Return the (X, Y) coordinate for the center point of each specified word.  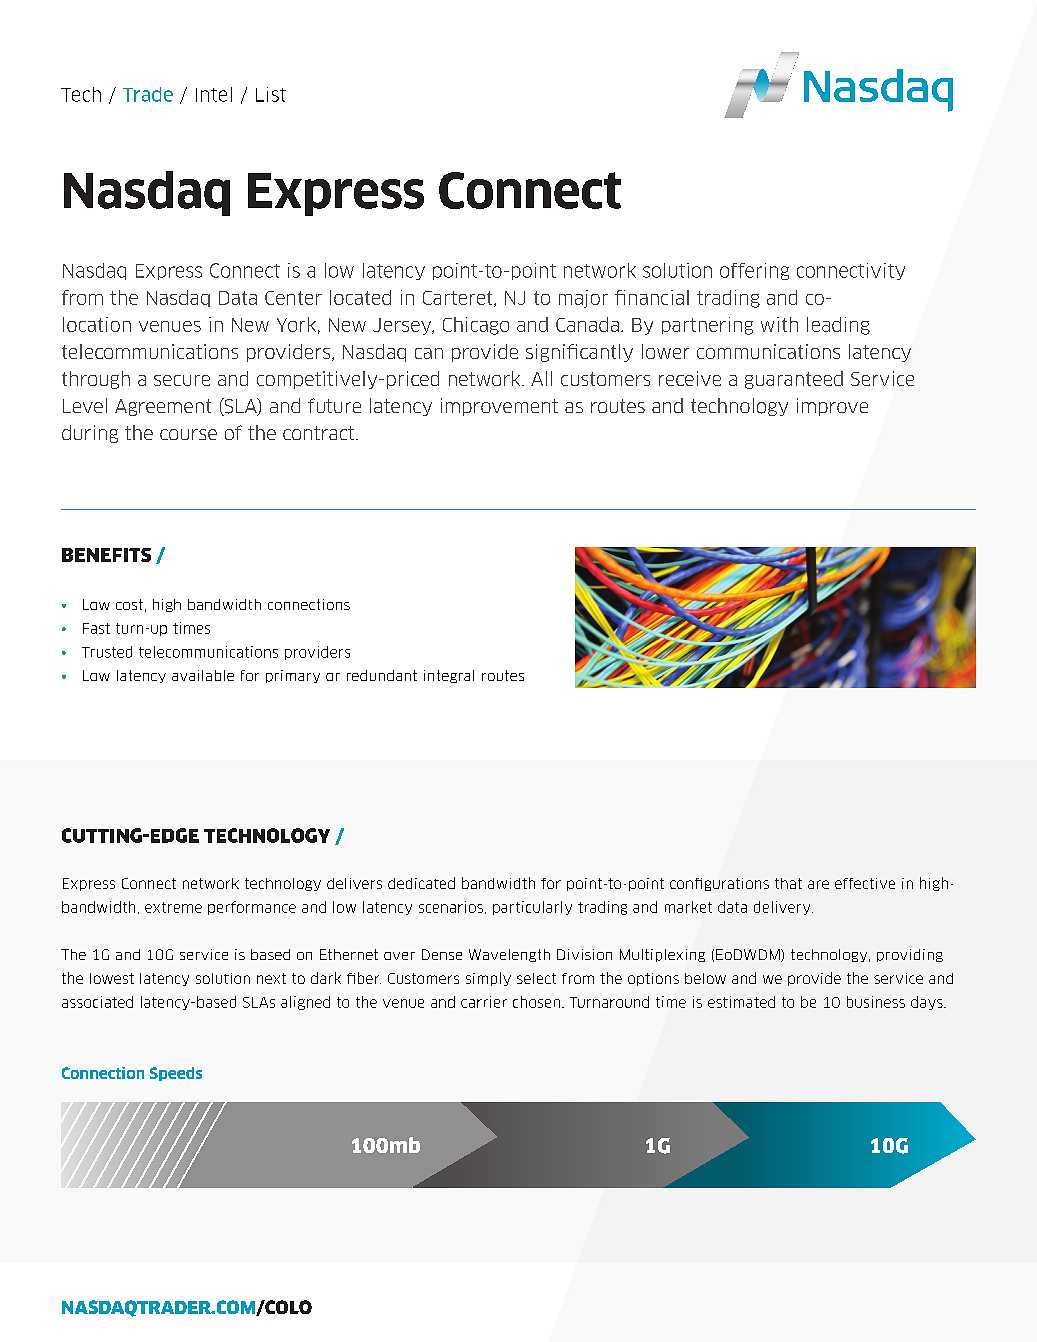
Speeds (176, 1074)
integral (449, 676)
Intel (214, 94)
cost (129, 604)
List (271, 94)
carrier (484, 1002)
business (876, 1002)
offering (754, 271)
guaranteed (794, 380)
